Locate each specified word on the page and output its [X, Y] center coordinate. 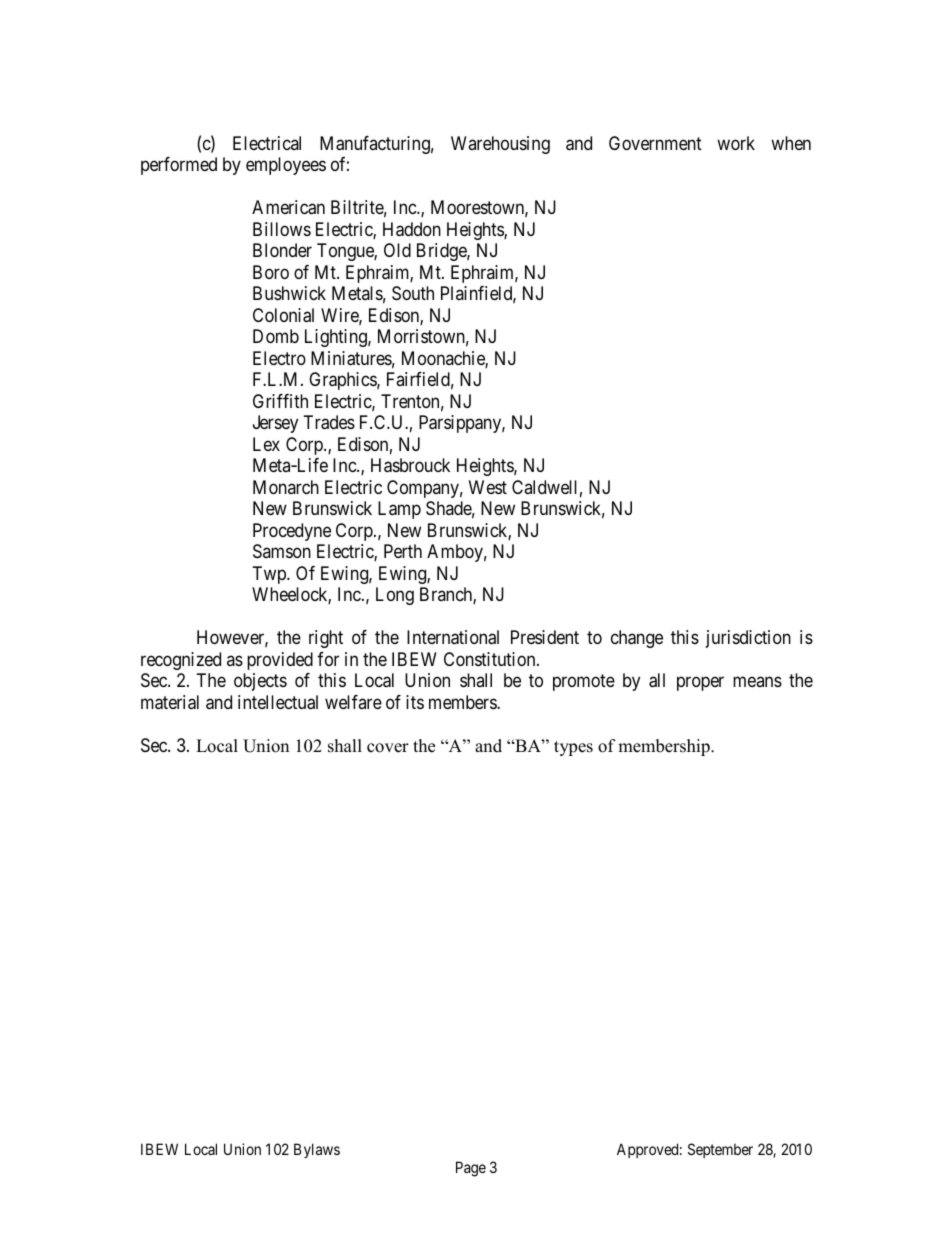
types [573, 748]
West [488, 487]
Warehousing [500, 145]
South [413, 293]
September [720, 1150]
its [415, 702]
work [736, 143]
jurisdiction [748, 639]
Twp [270, 575]
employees [286, 166]
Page [471, 1169]
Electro [279, 358]
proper [700, 684]
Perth [403, 551]
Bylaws [317, 1150]
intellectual [278, 702]
